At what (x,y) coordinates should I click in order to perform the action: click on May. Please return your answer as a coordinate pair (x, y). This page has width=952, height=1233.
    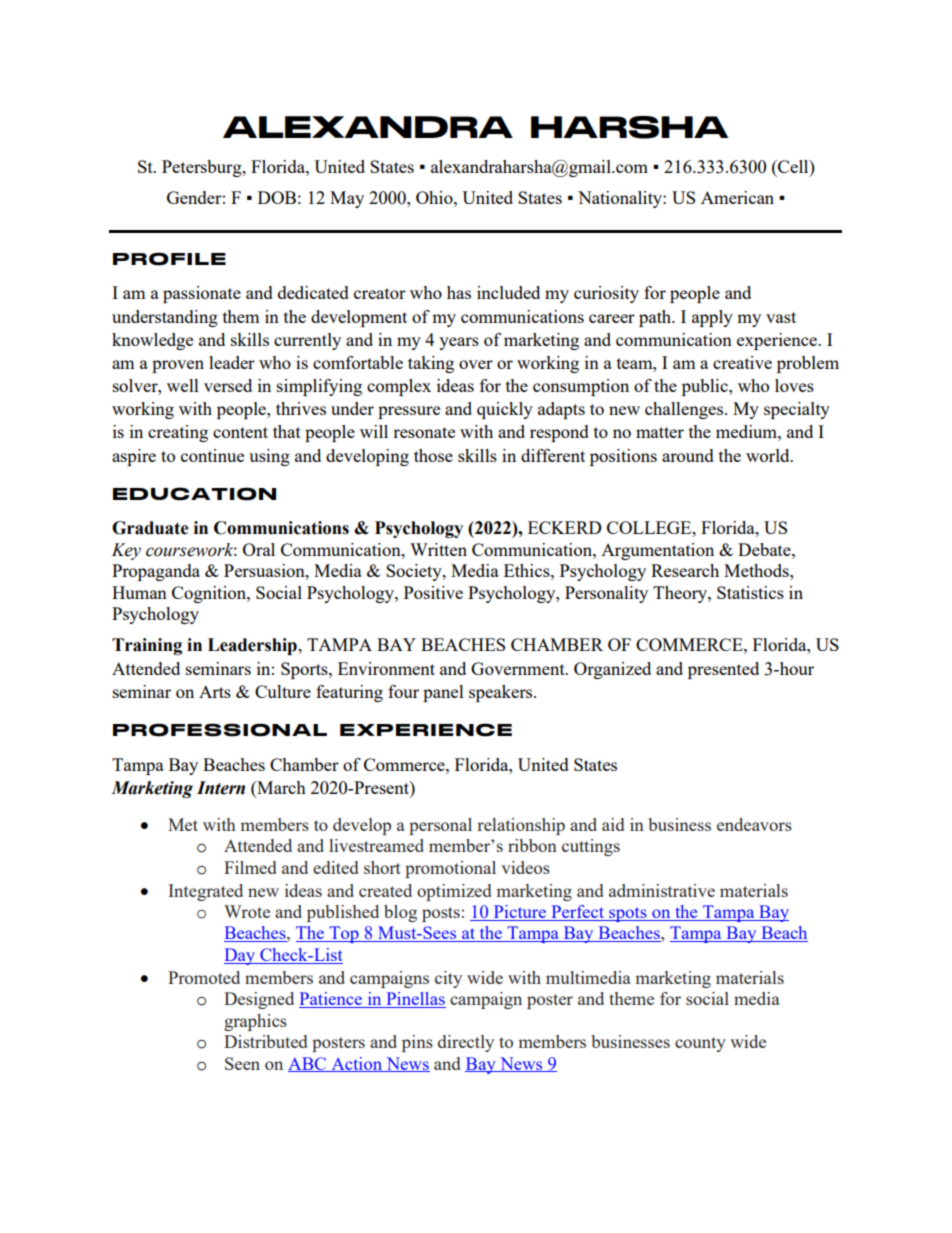
    Looking at the image, I should click on (347, 199).
